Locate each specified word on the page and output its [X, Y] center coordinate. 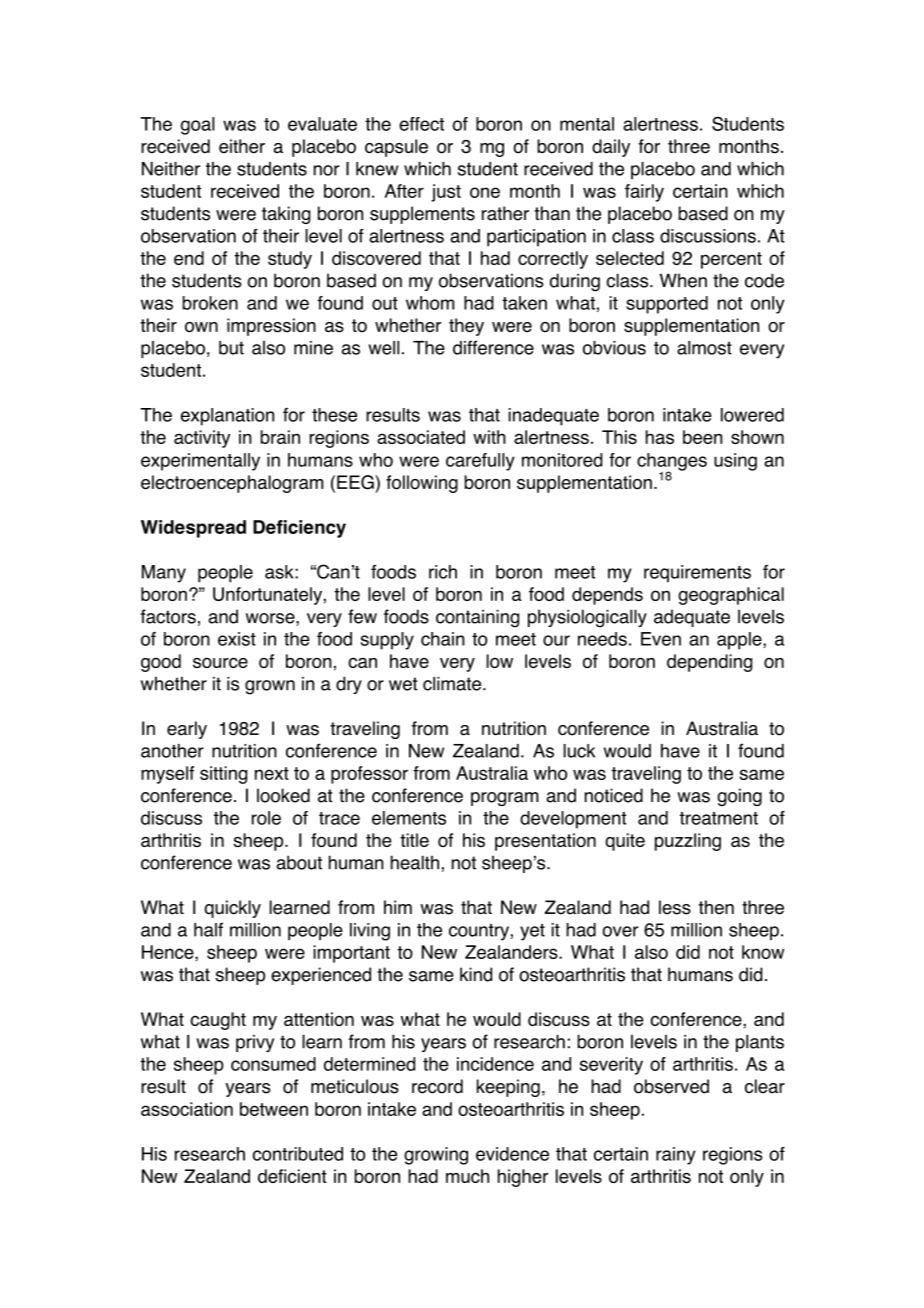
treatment [719, 818]
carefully [480, 462]
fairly [644, 193]
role [266, 818]
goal [198, 126]
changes [672, 463]
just [446, 193]
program [505, 799]
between [274, 1109]
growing [436, 1156]
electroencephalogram [232, 484]
